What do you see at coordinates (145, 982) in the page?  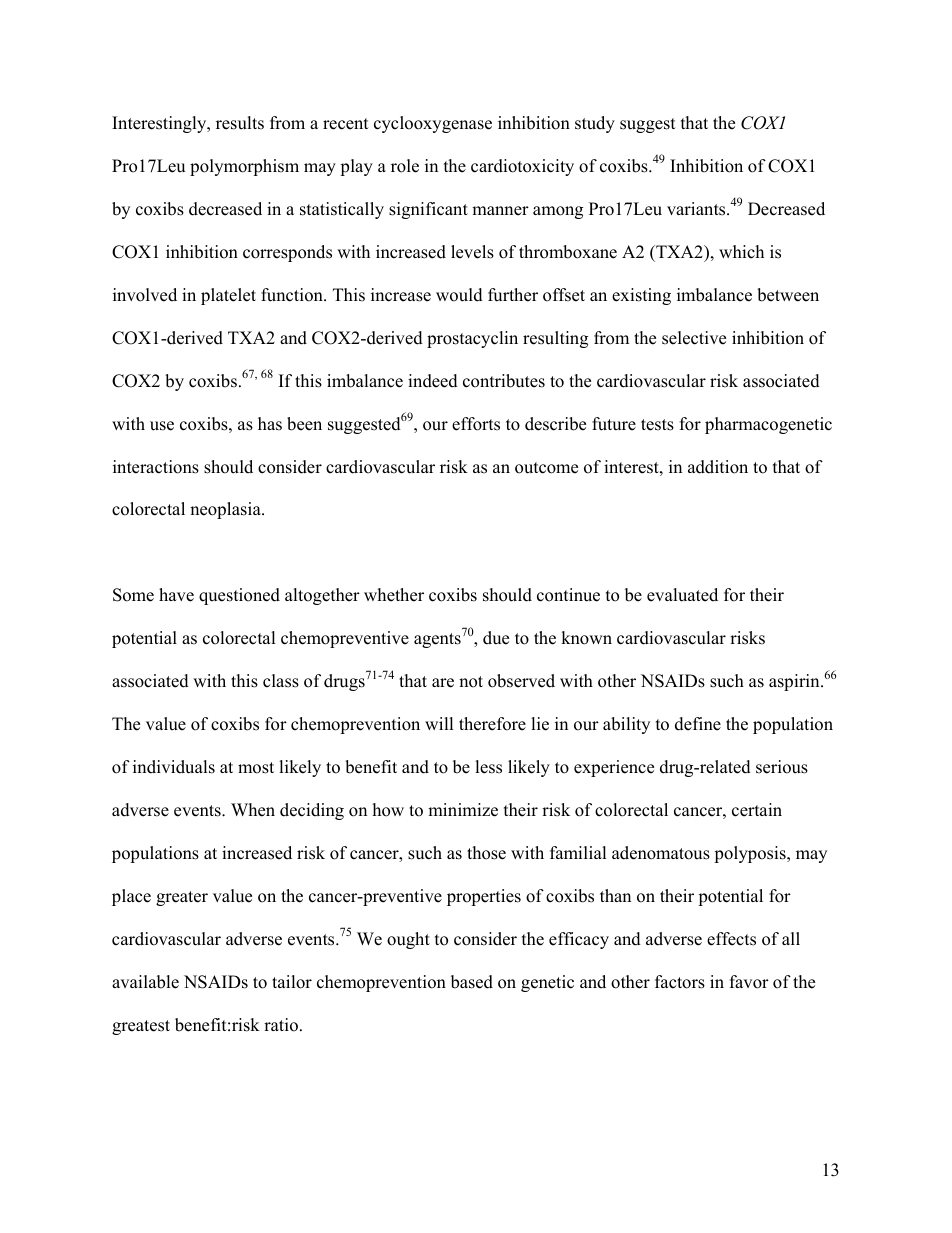 I see `available` at bounding box center [145, 982].
